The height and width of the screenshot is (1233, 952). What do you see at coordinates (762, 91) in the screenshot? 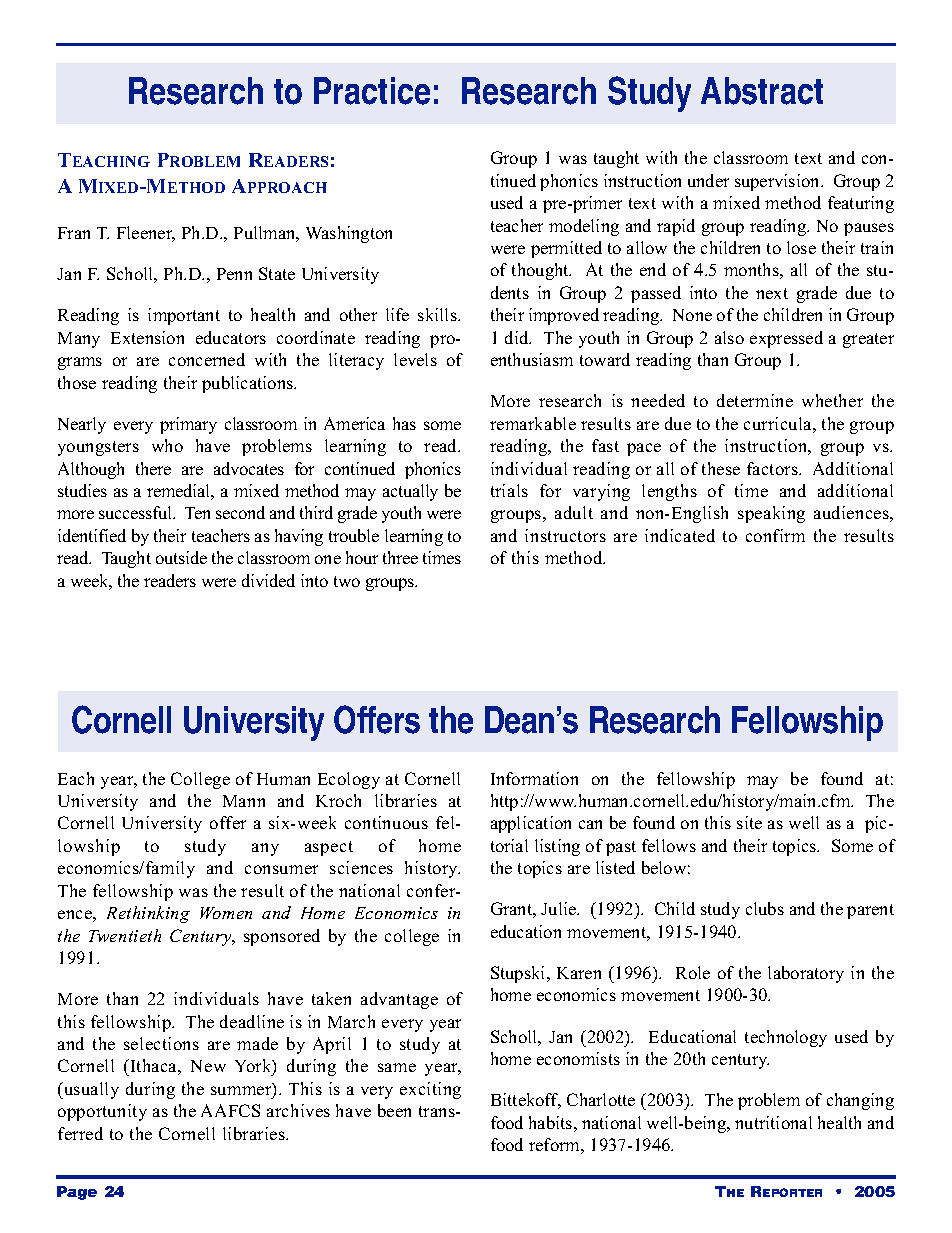
I see `Abstract` at bounding box center [762, 91].
